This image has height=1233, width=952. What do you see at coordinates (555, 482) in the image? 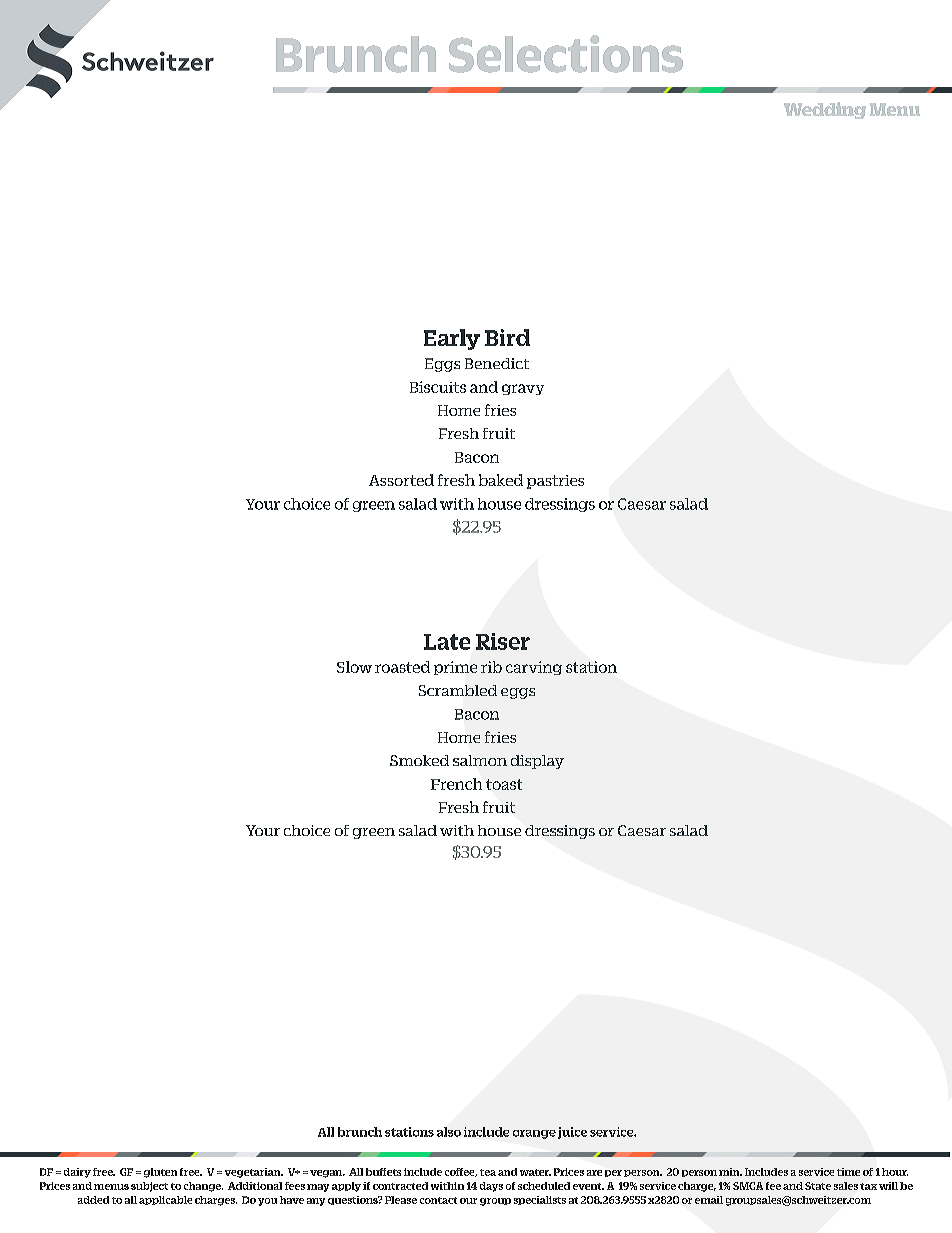
I see `pastries` at bounding box center [555, 482].
